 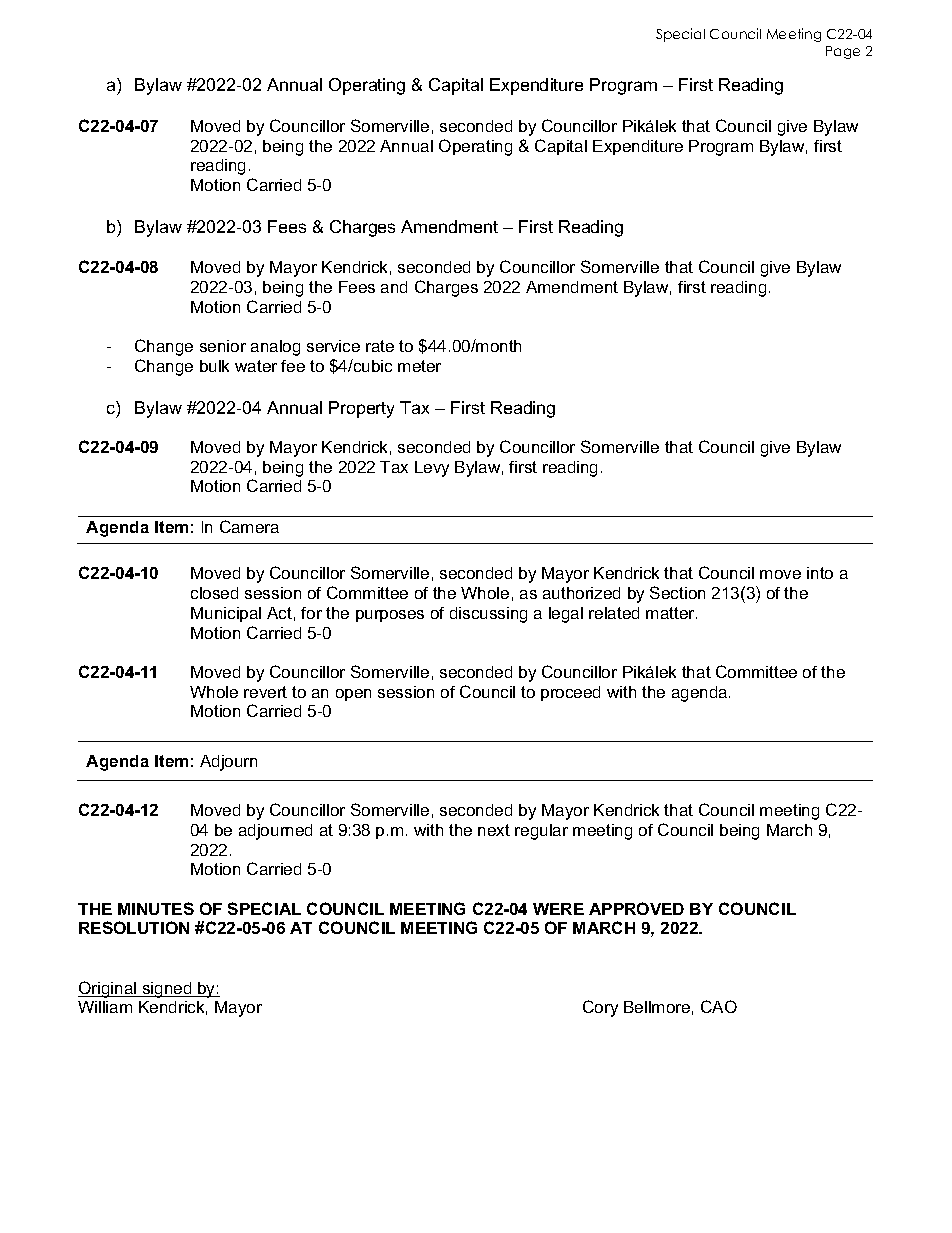 I want to click on signed, so click(x=167, y=990).
